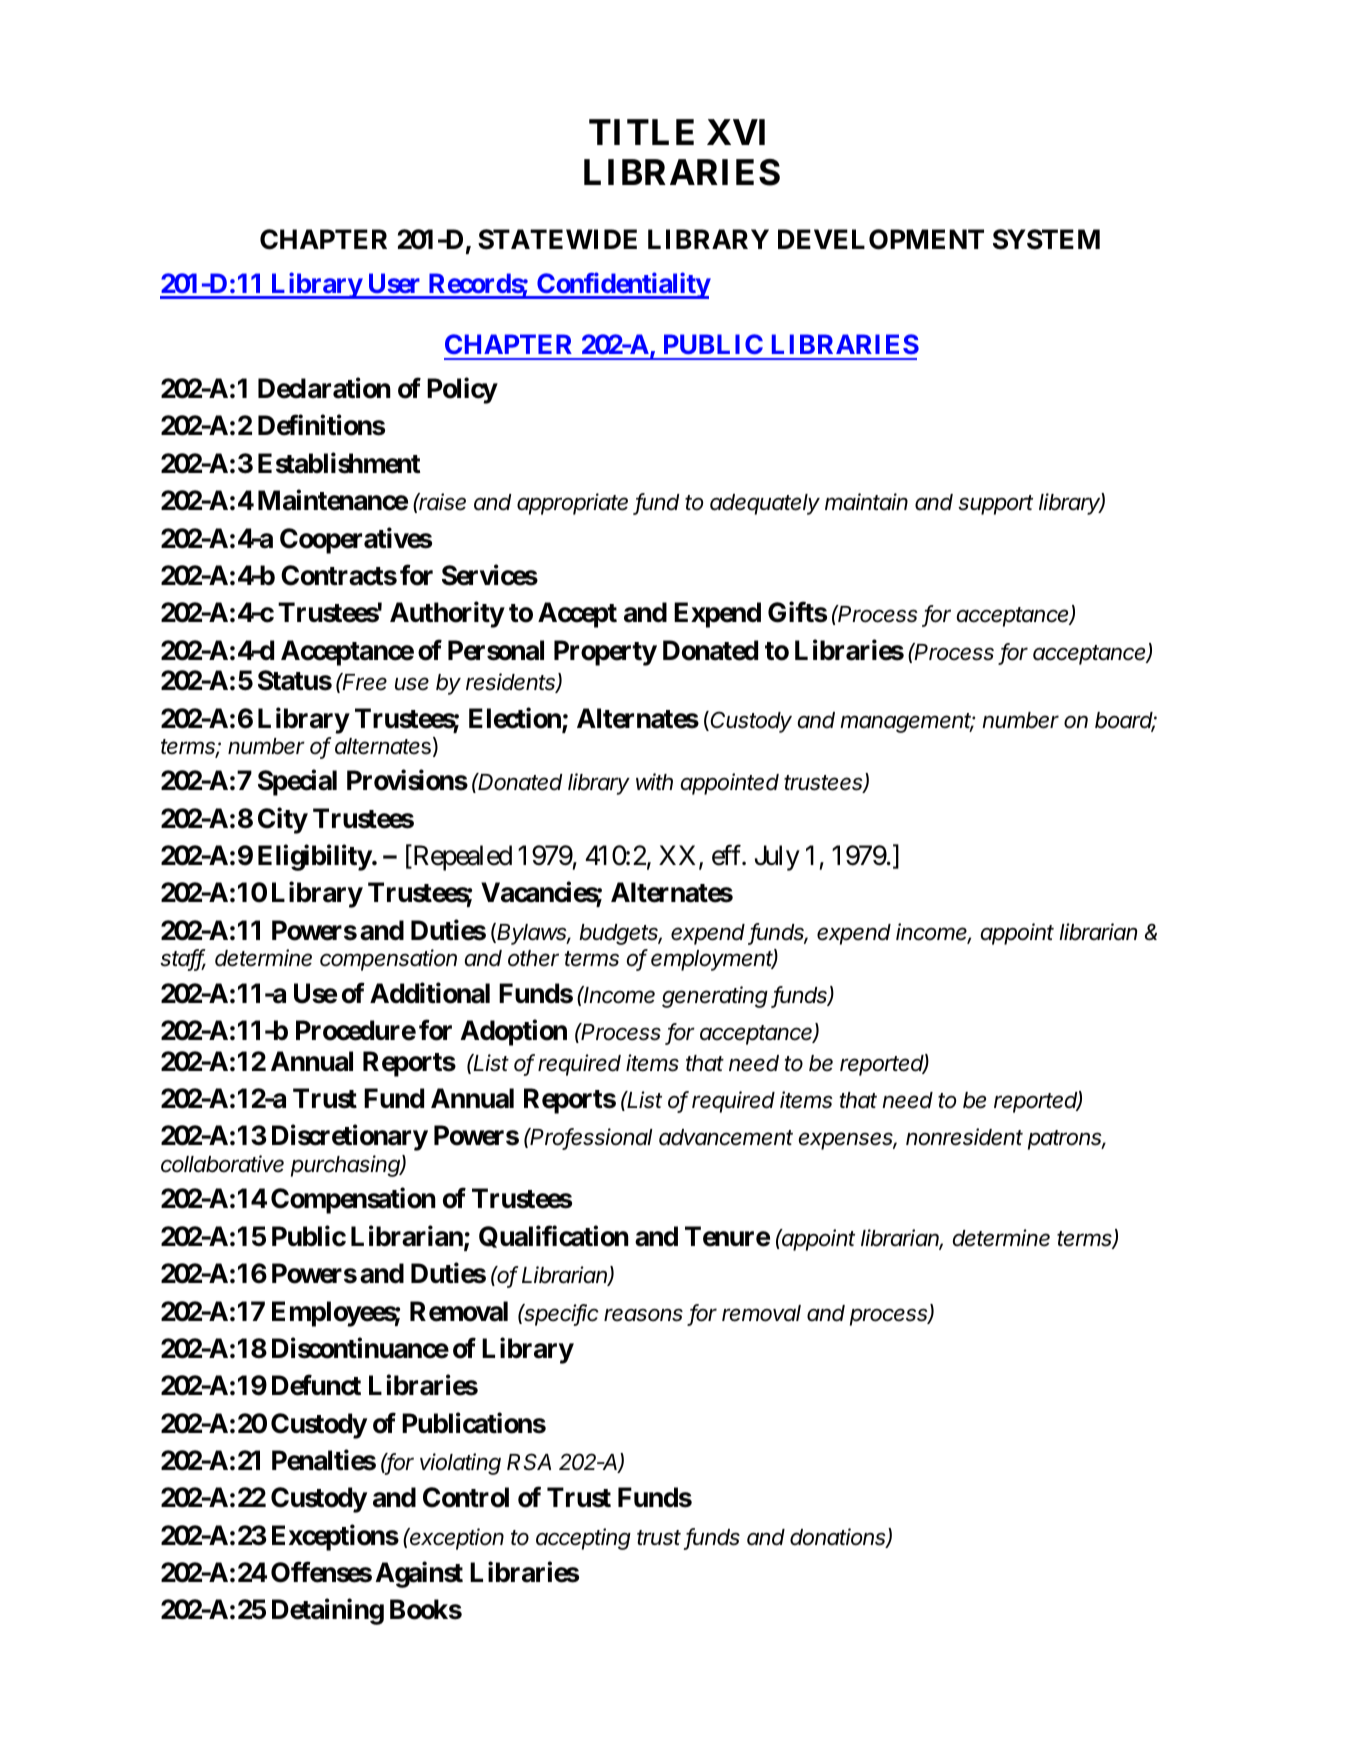  What do you see at coordinates (641, 132) in the screenshot?
I see `TITLE` at bounding box center [641, 132].
